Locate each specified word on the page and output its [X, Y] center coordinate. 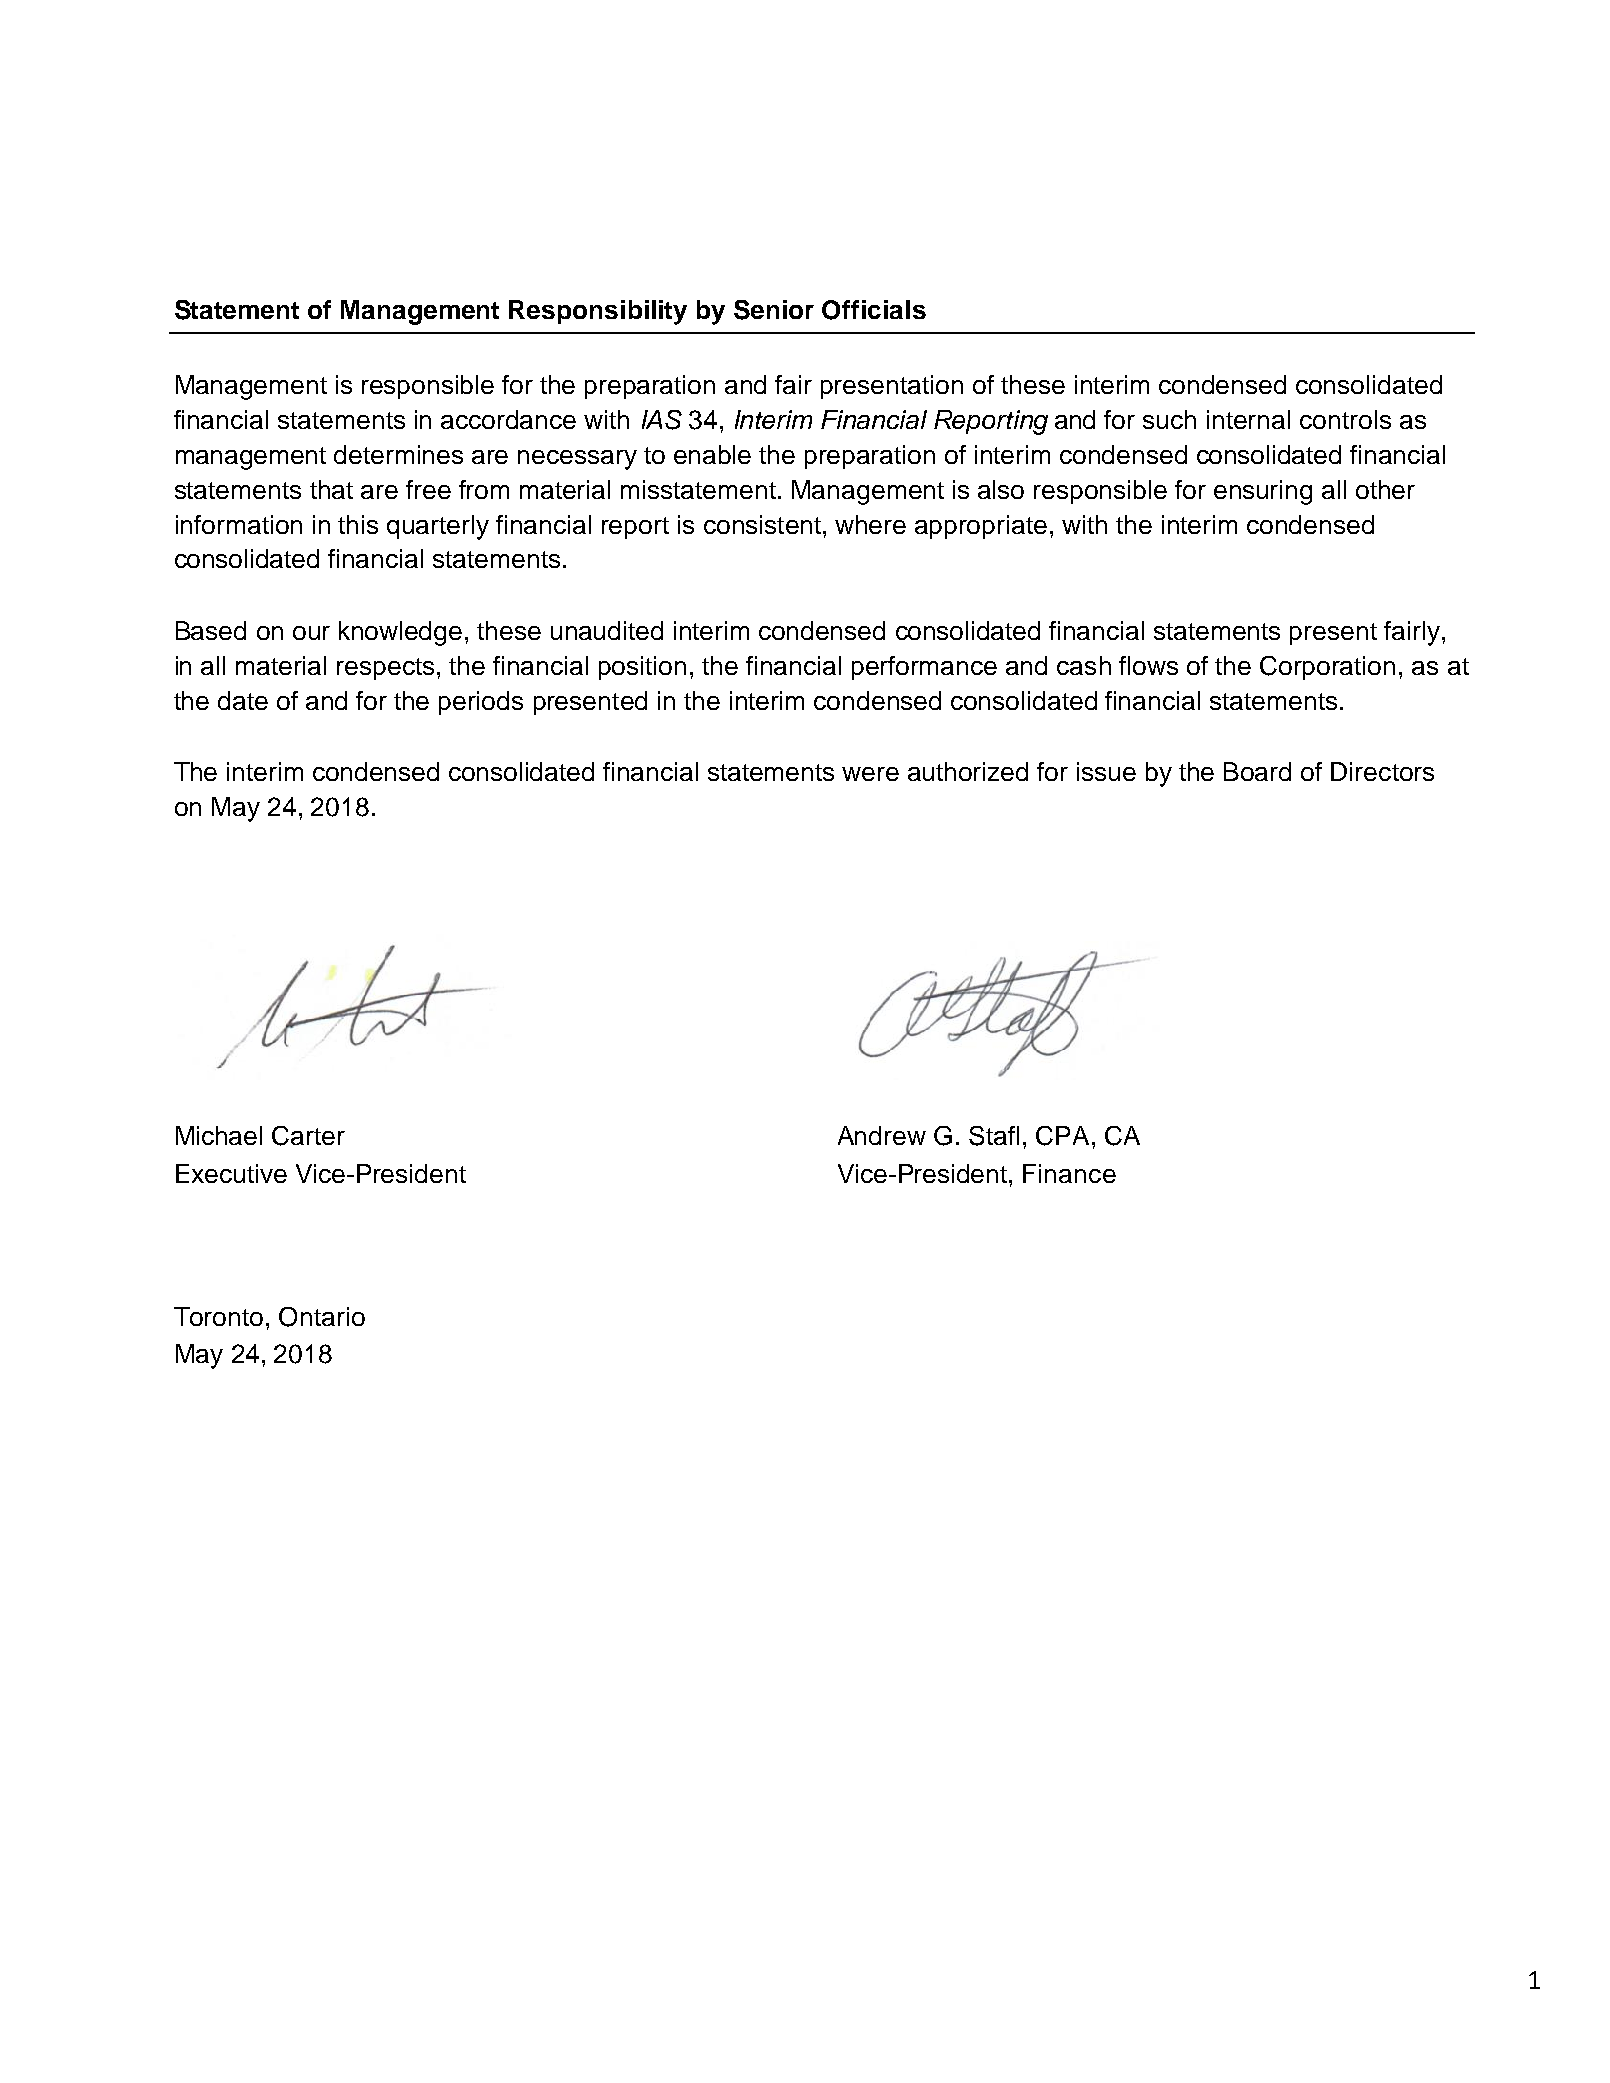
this [358, 524]
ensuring [1263, 492]
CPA [1062, 1136]
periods [481, 703]
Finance [1069, 1173]
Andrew [882, 1135]
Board [1257, 771]
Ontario [322, 1317]
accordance [508, 419]
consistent [762, 524]
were [870, 774]
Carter [308, 1136]
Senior [774, 310]
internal [1248, 419]
